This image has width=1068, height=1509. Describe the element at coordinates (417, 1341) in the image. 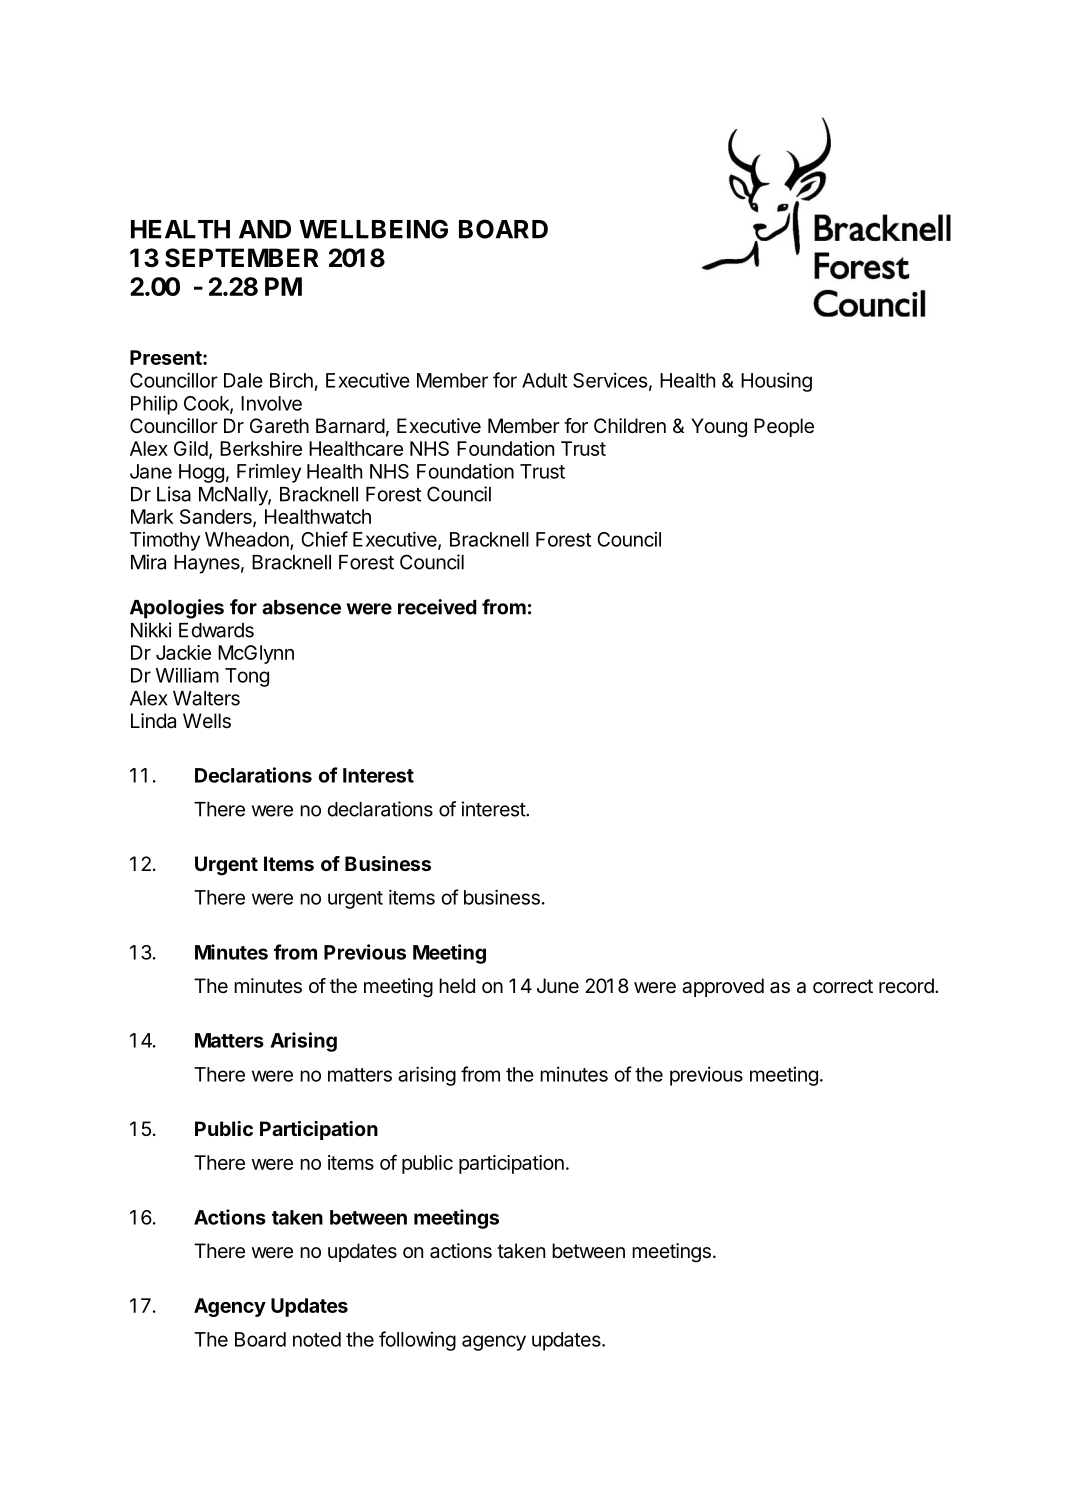

I see `following` at that location.
